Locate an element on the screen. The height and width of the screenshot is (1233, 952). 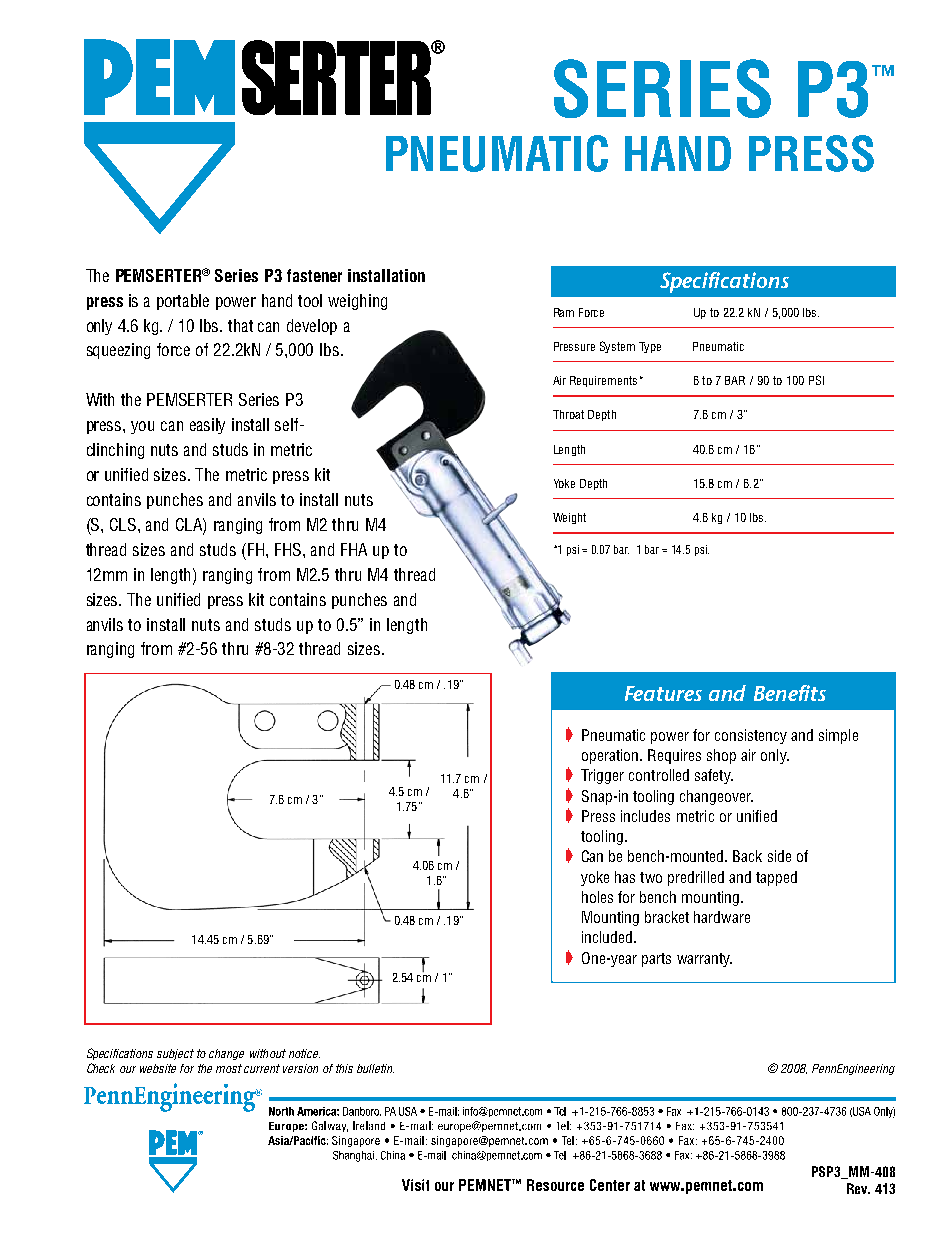
FHA is located at coordinates (354, 549).
